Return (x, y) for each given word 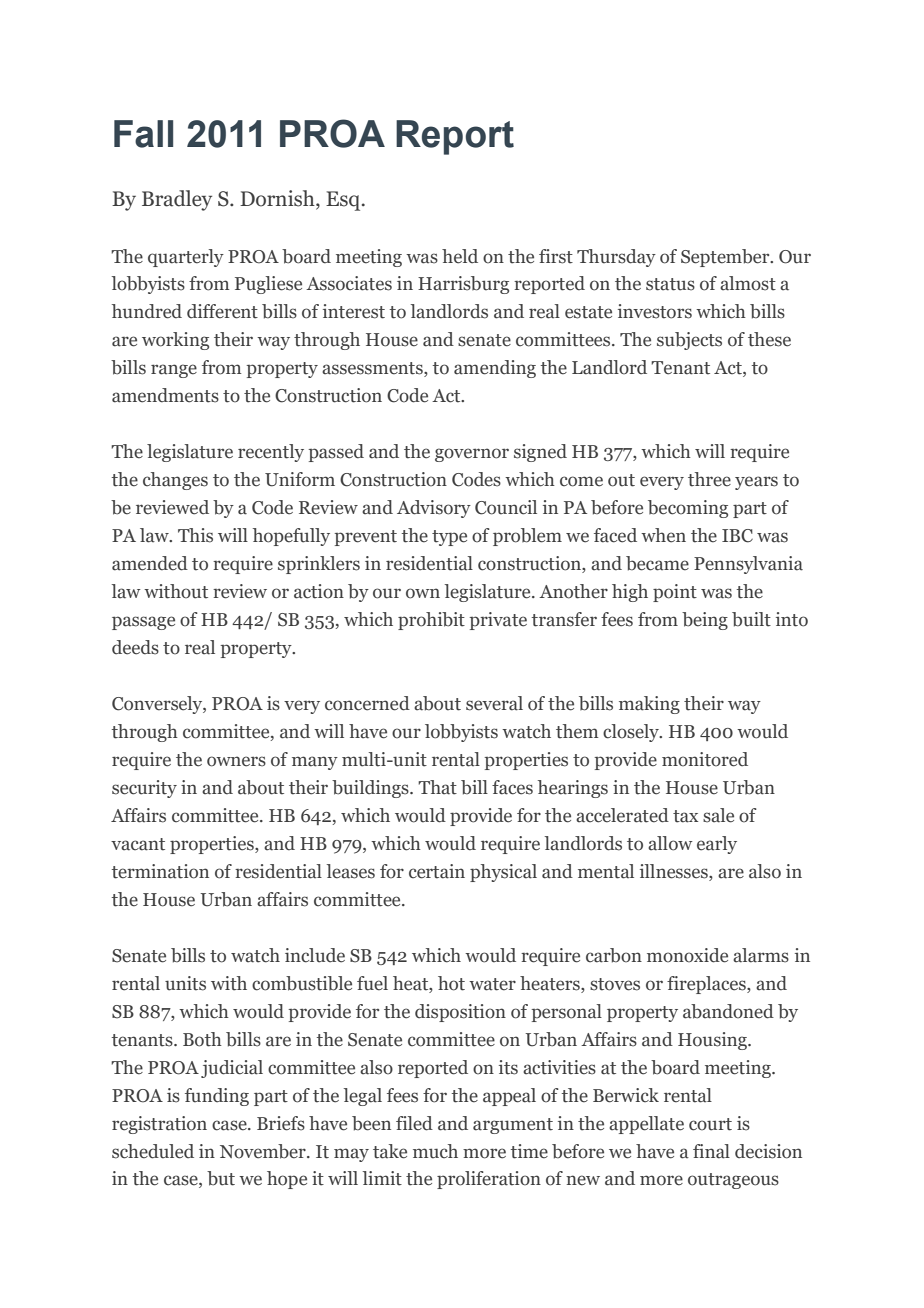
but (221, 1178)
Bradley (177, 200)
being (705, 621)
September (726, 258)
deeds (135, 647)
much (435, 1151)
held (460, 256)
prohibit (431, 621)
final (711, 1151)
